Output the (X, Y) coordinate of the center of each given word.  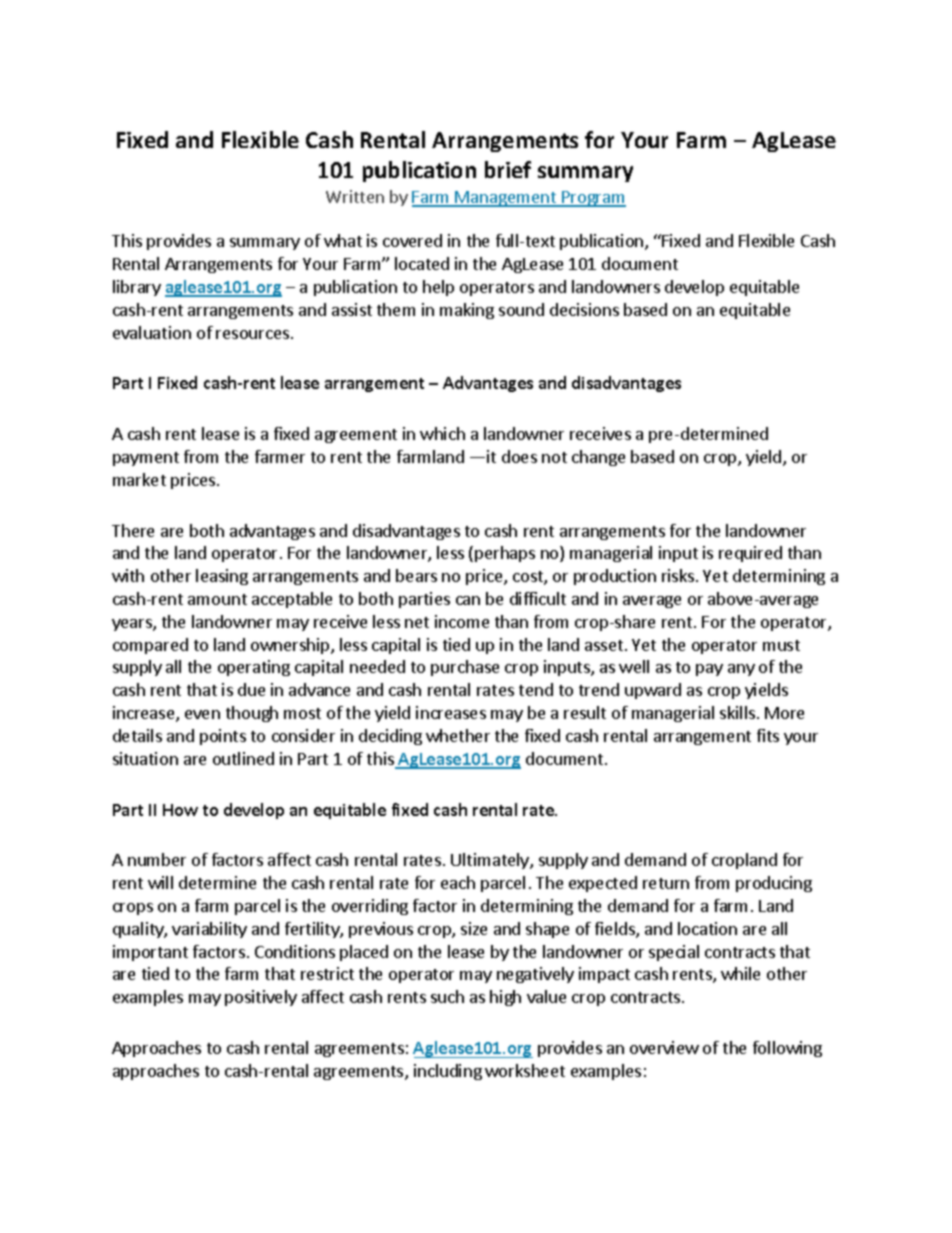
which (442, 433)
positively (261, 998)
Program (593, 199)
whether (458, 735)
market (139, 479)
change (598, 458)
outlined (243, 758)
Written (355, 196)
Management (506, 199)
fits (768, 735)
